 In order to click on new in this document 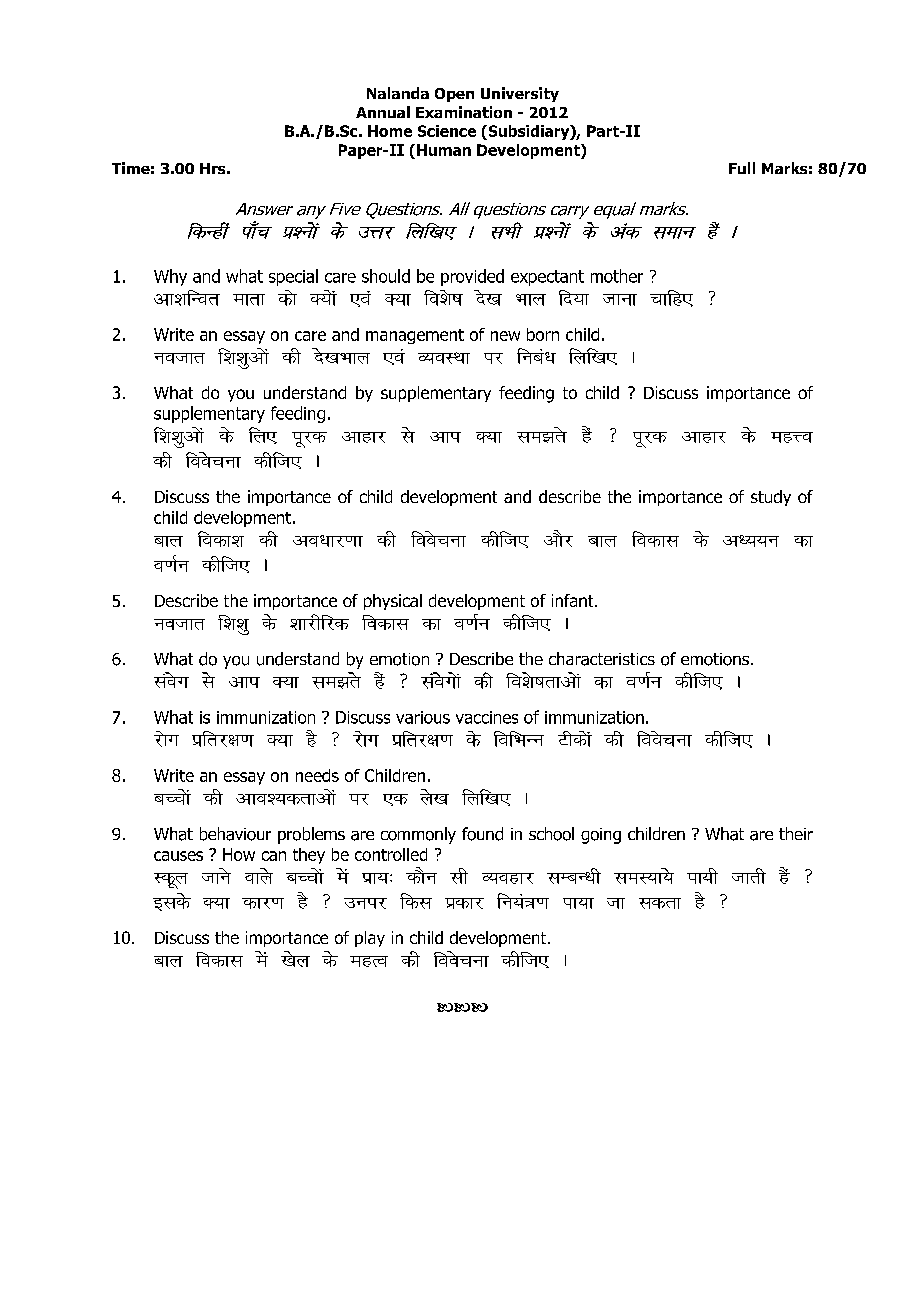, I will do `click(505, 336)`.
